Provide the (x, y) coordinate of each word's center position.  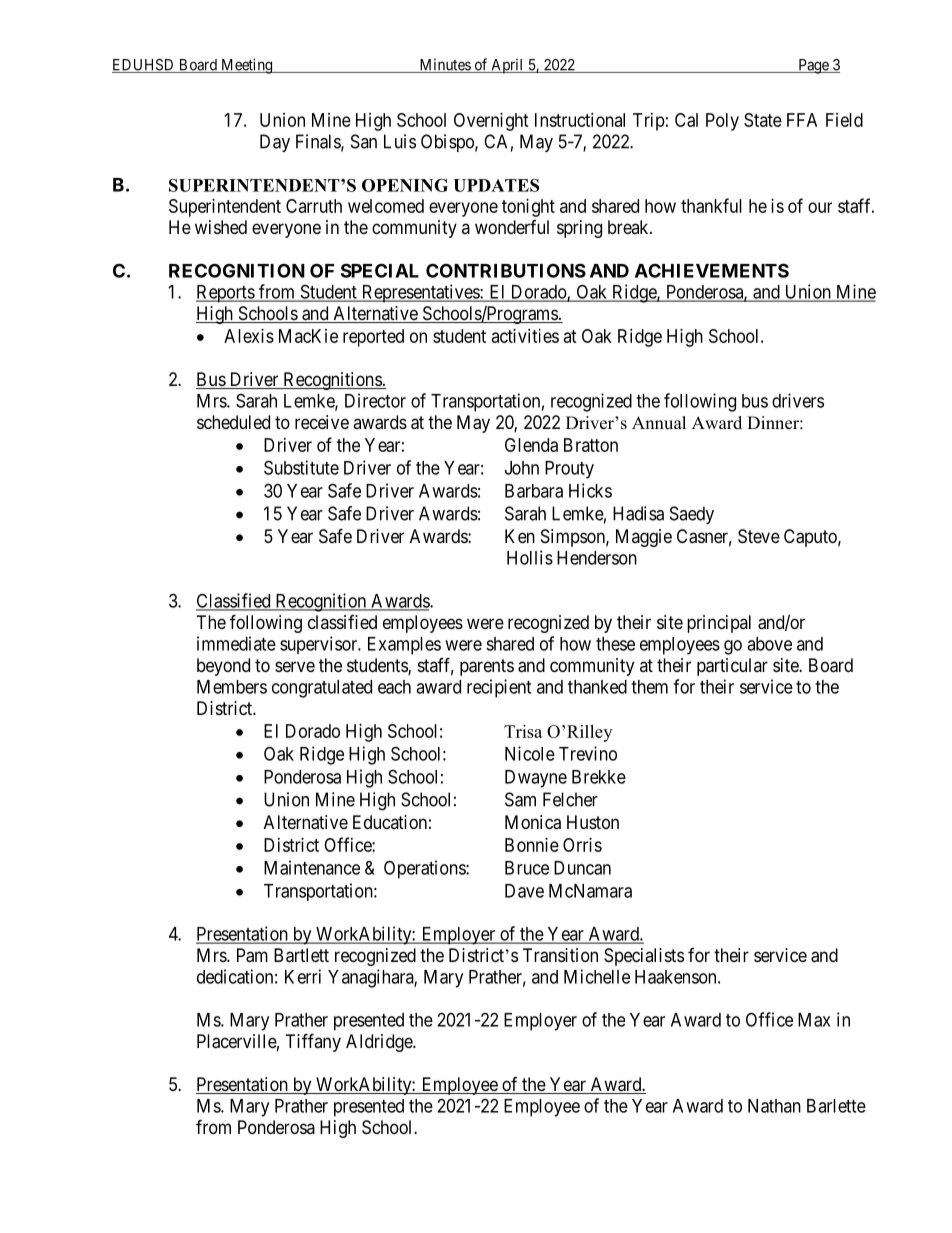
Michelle (597, 976)
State (763, 120)
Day (275, 143)
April (507, 66)
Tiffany (313, 1042)
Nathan (774, 1106)
